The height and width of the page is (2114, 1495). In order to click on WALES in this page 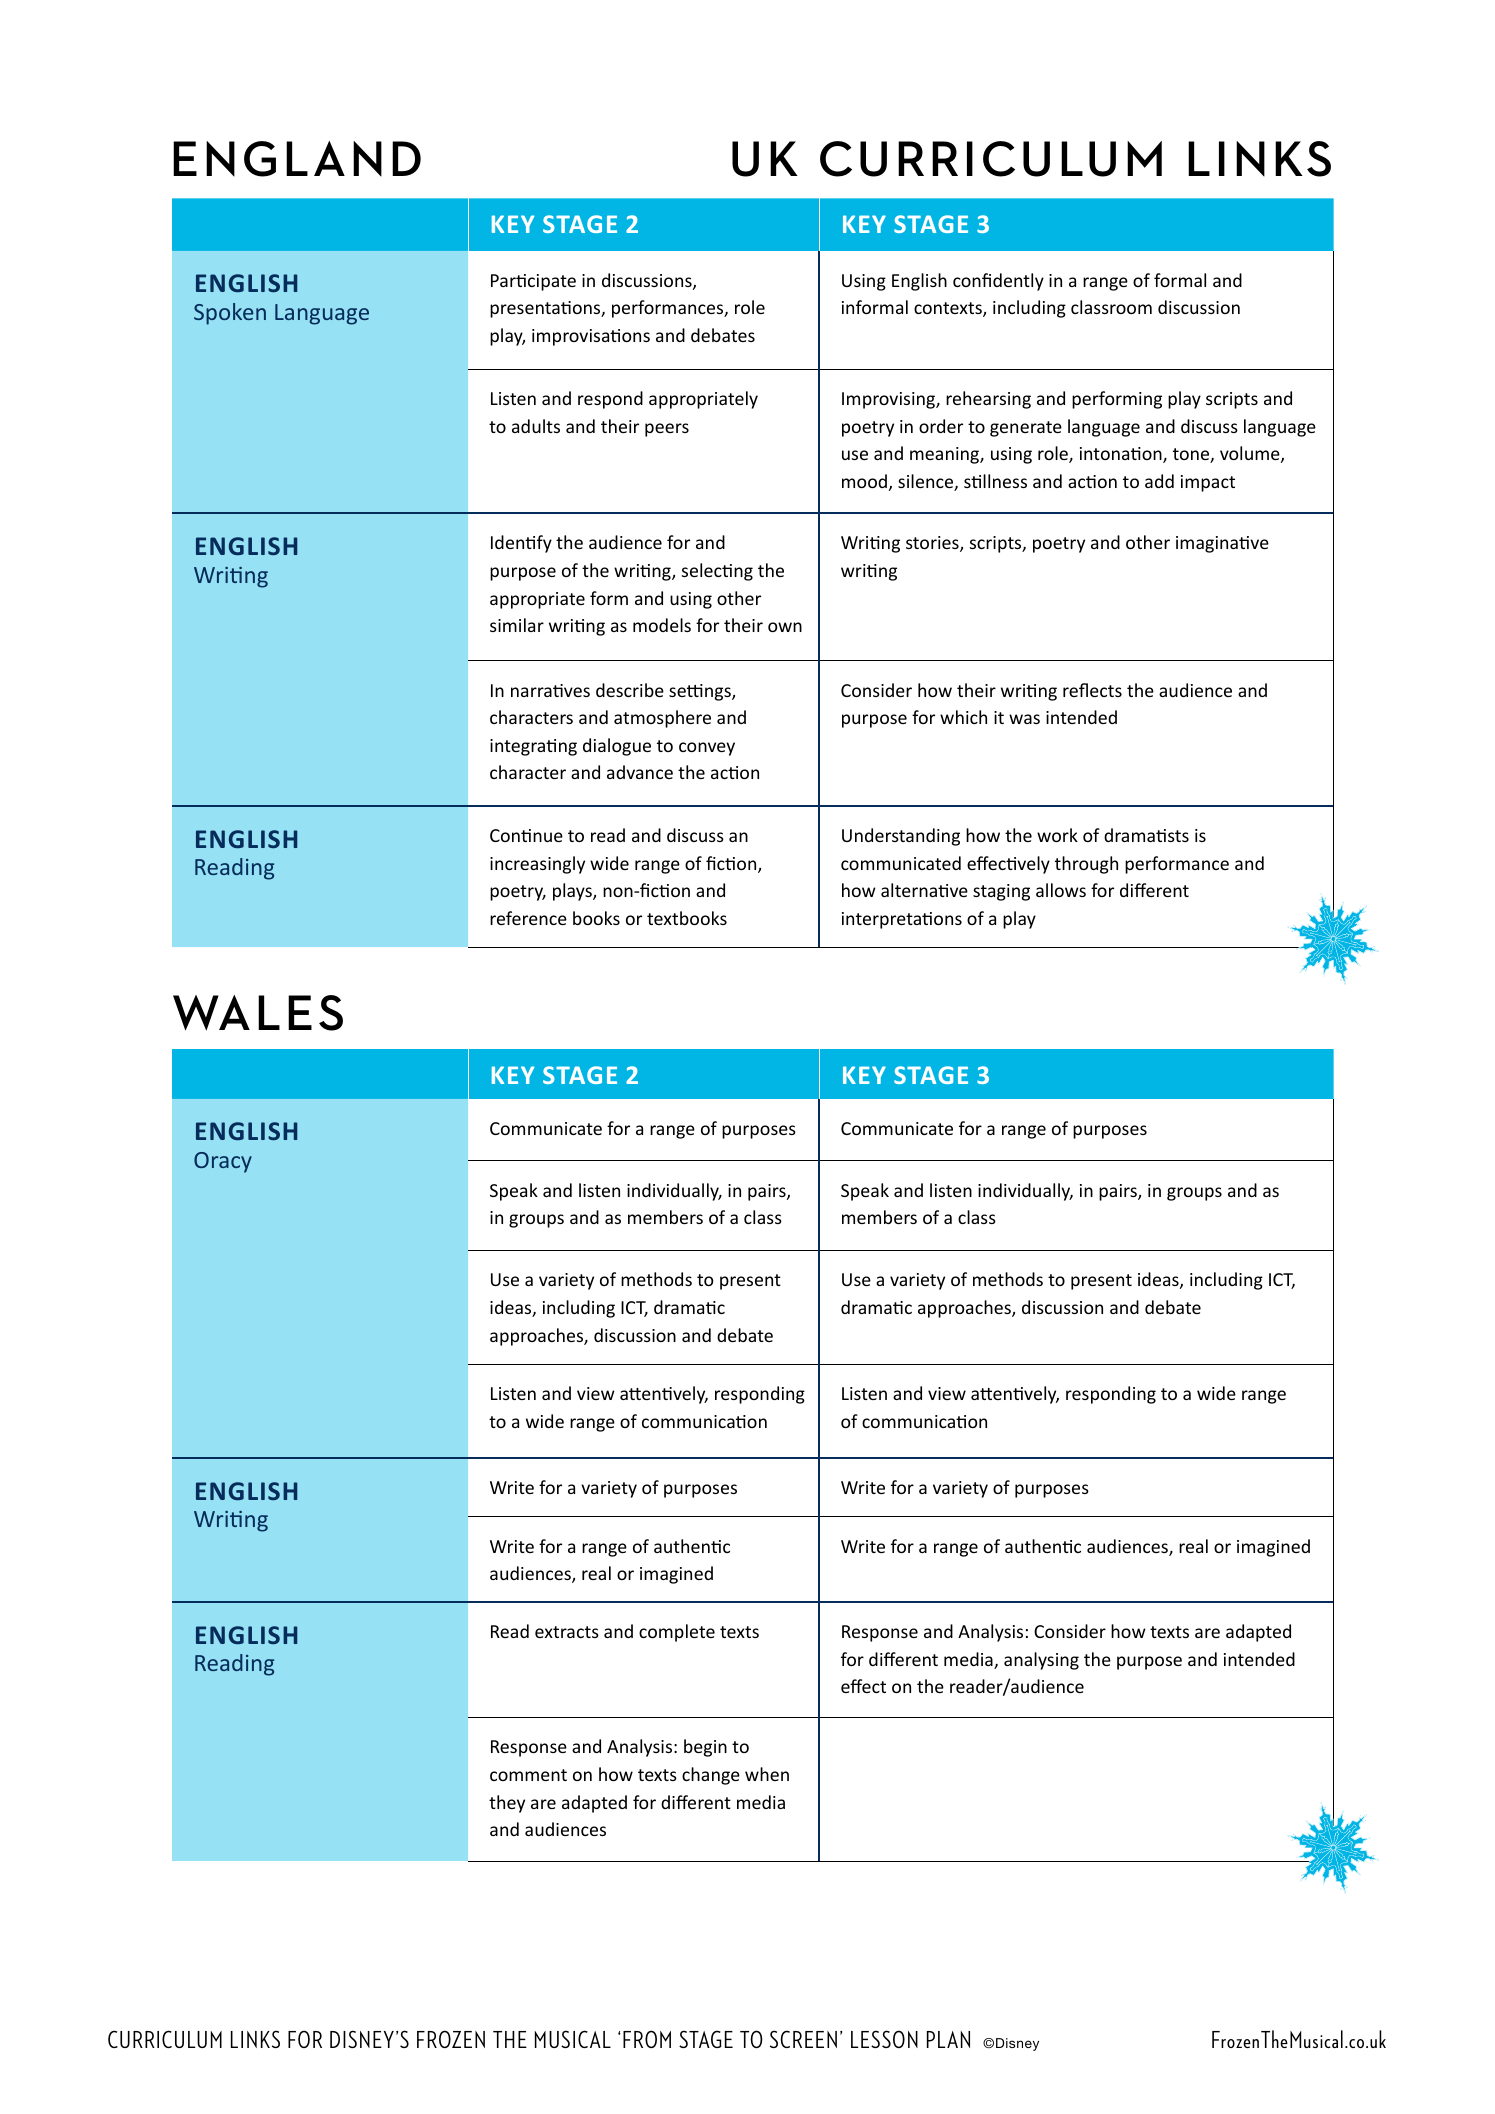, I will do `click(258, 1013)`.
